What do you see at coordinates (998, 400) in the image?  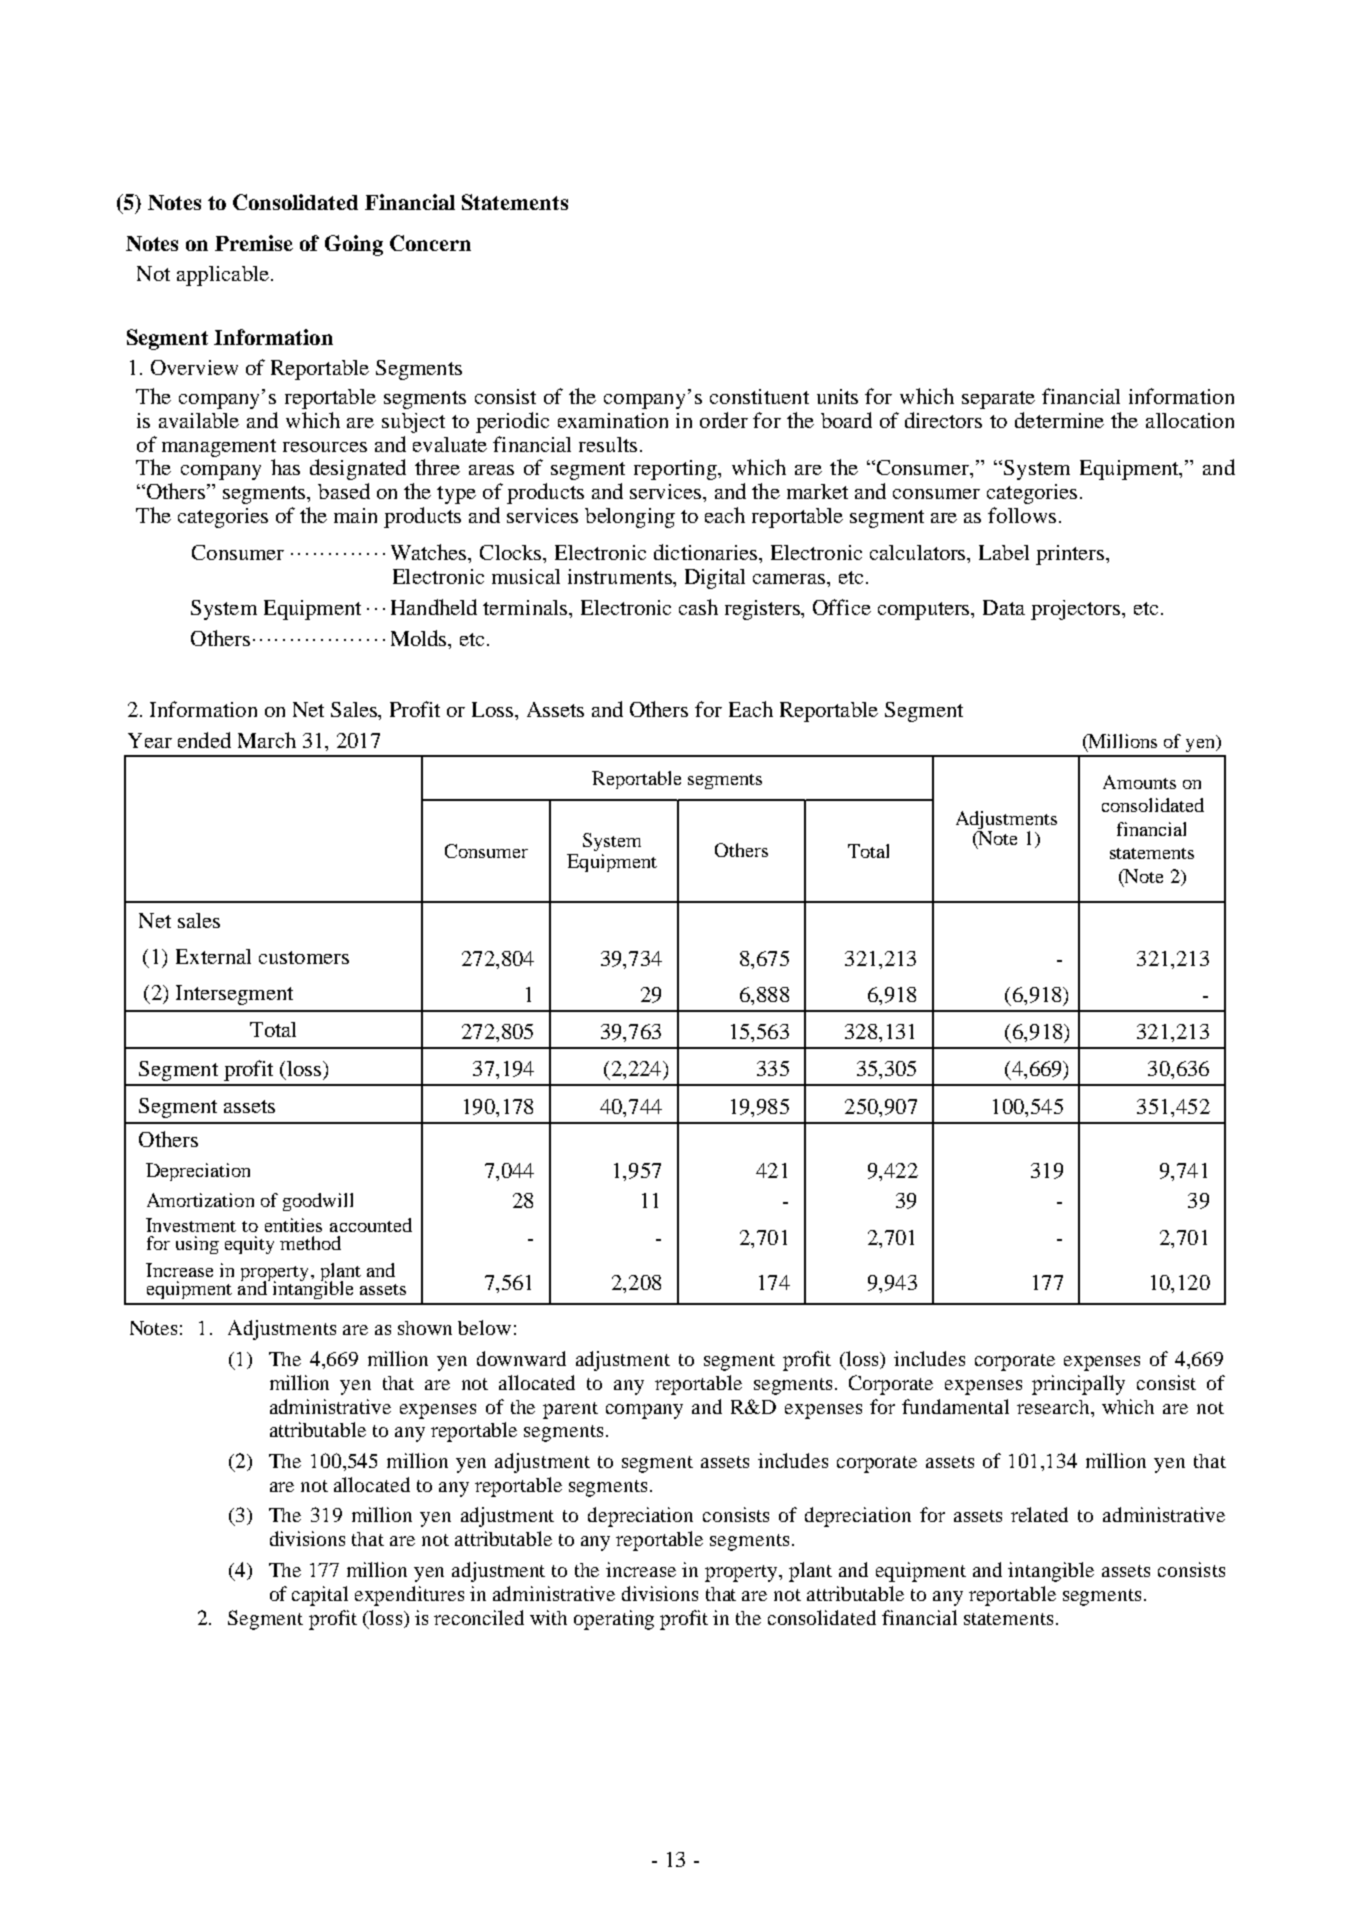 I see `separate` at bounding box center [998, 400].
